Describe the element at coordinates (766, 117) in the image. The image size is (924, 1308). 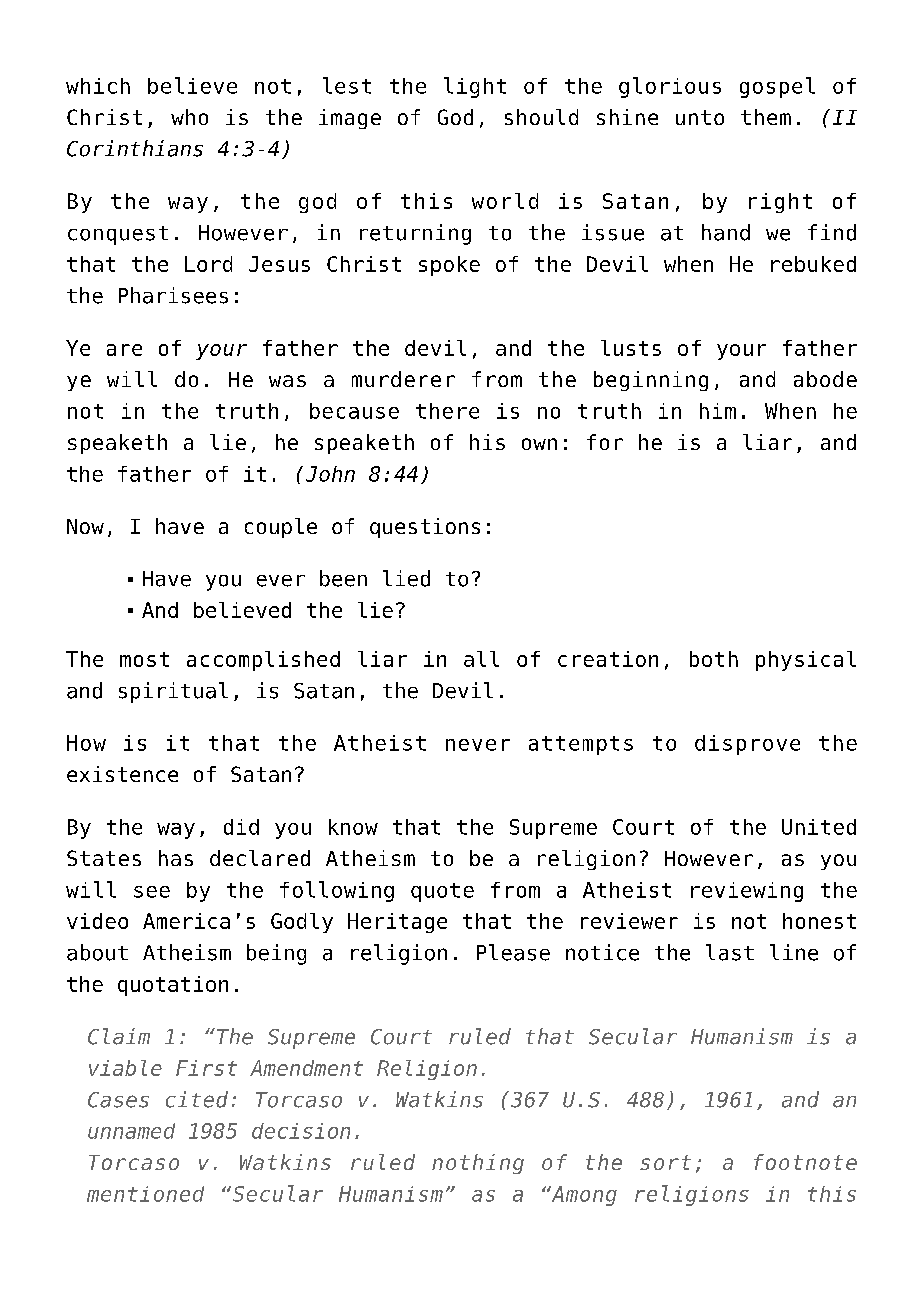
I see `them` at that location.
